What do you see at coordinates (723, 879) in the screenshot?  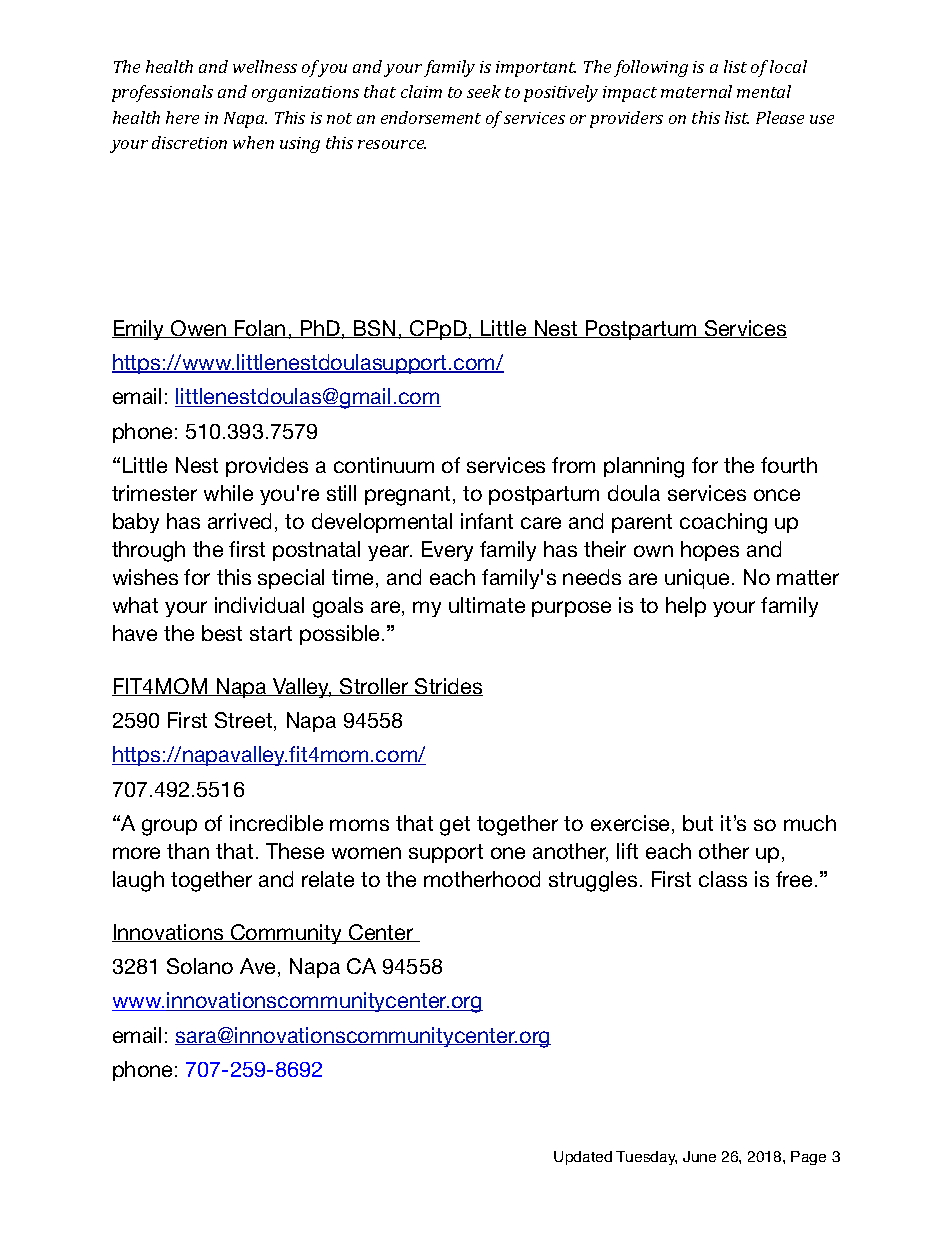 I see `class` at bounding box center [723, 879].
